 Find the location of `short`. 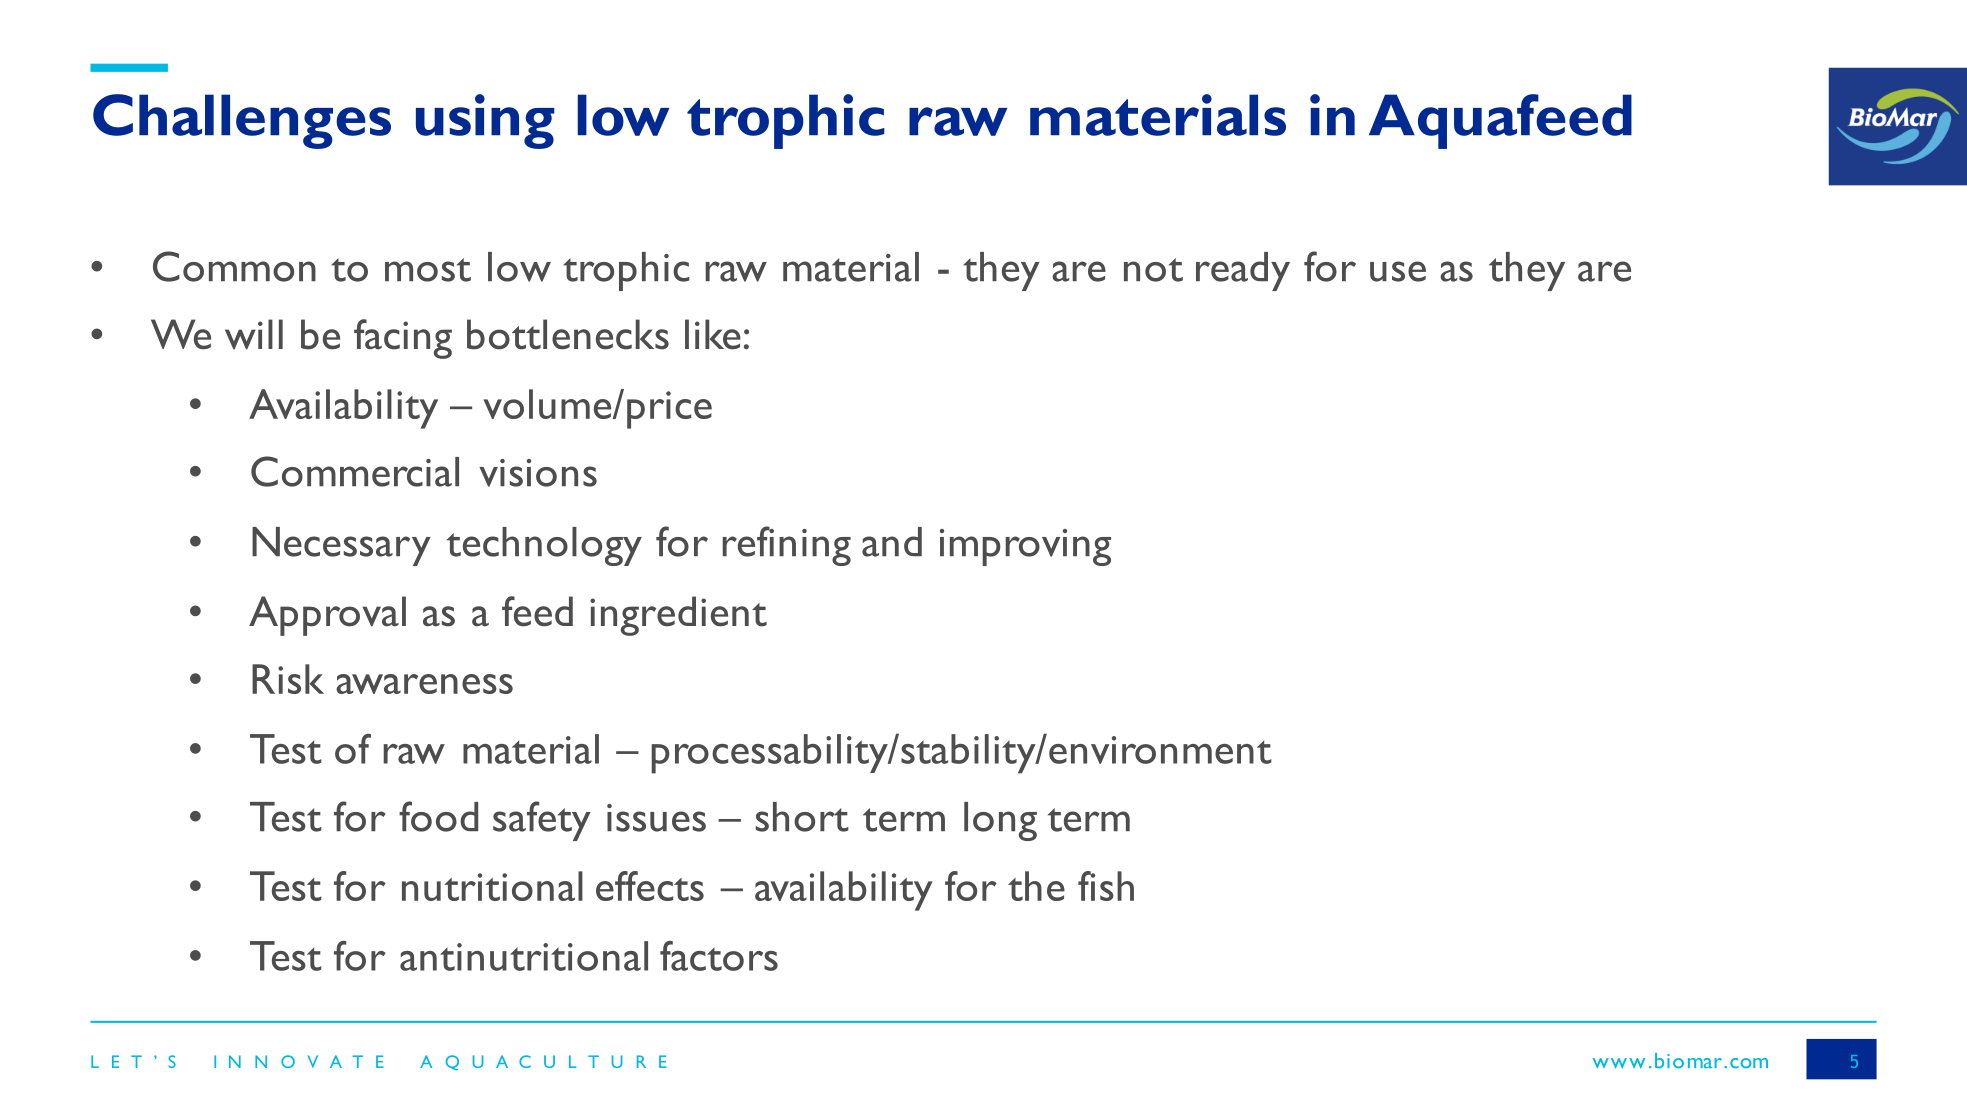

short is located at coordinates (802, 817).
